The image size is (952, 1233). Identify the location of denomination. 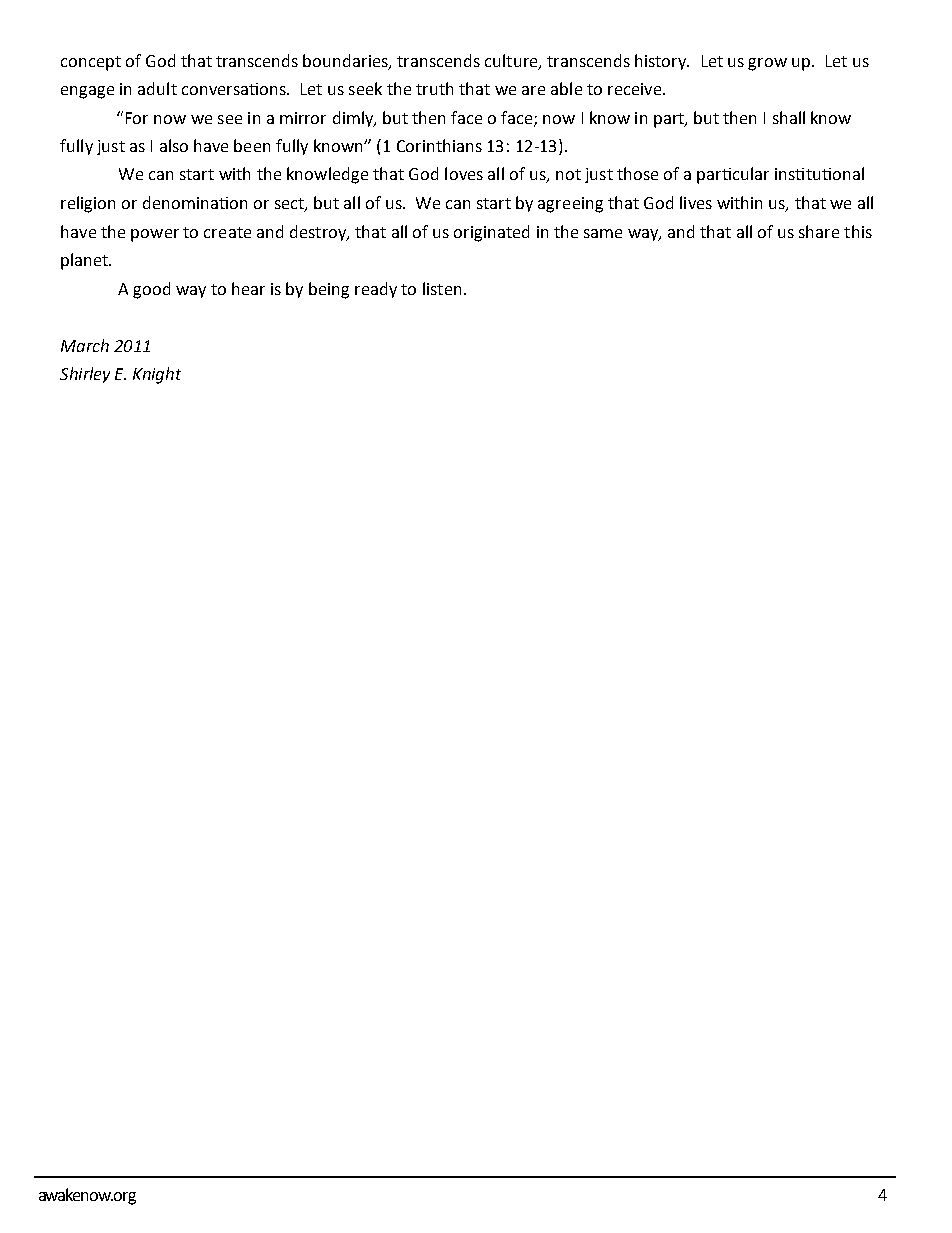
(195, 202).
